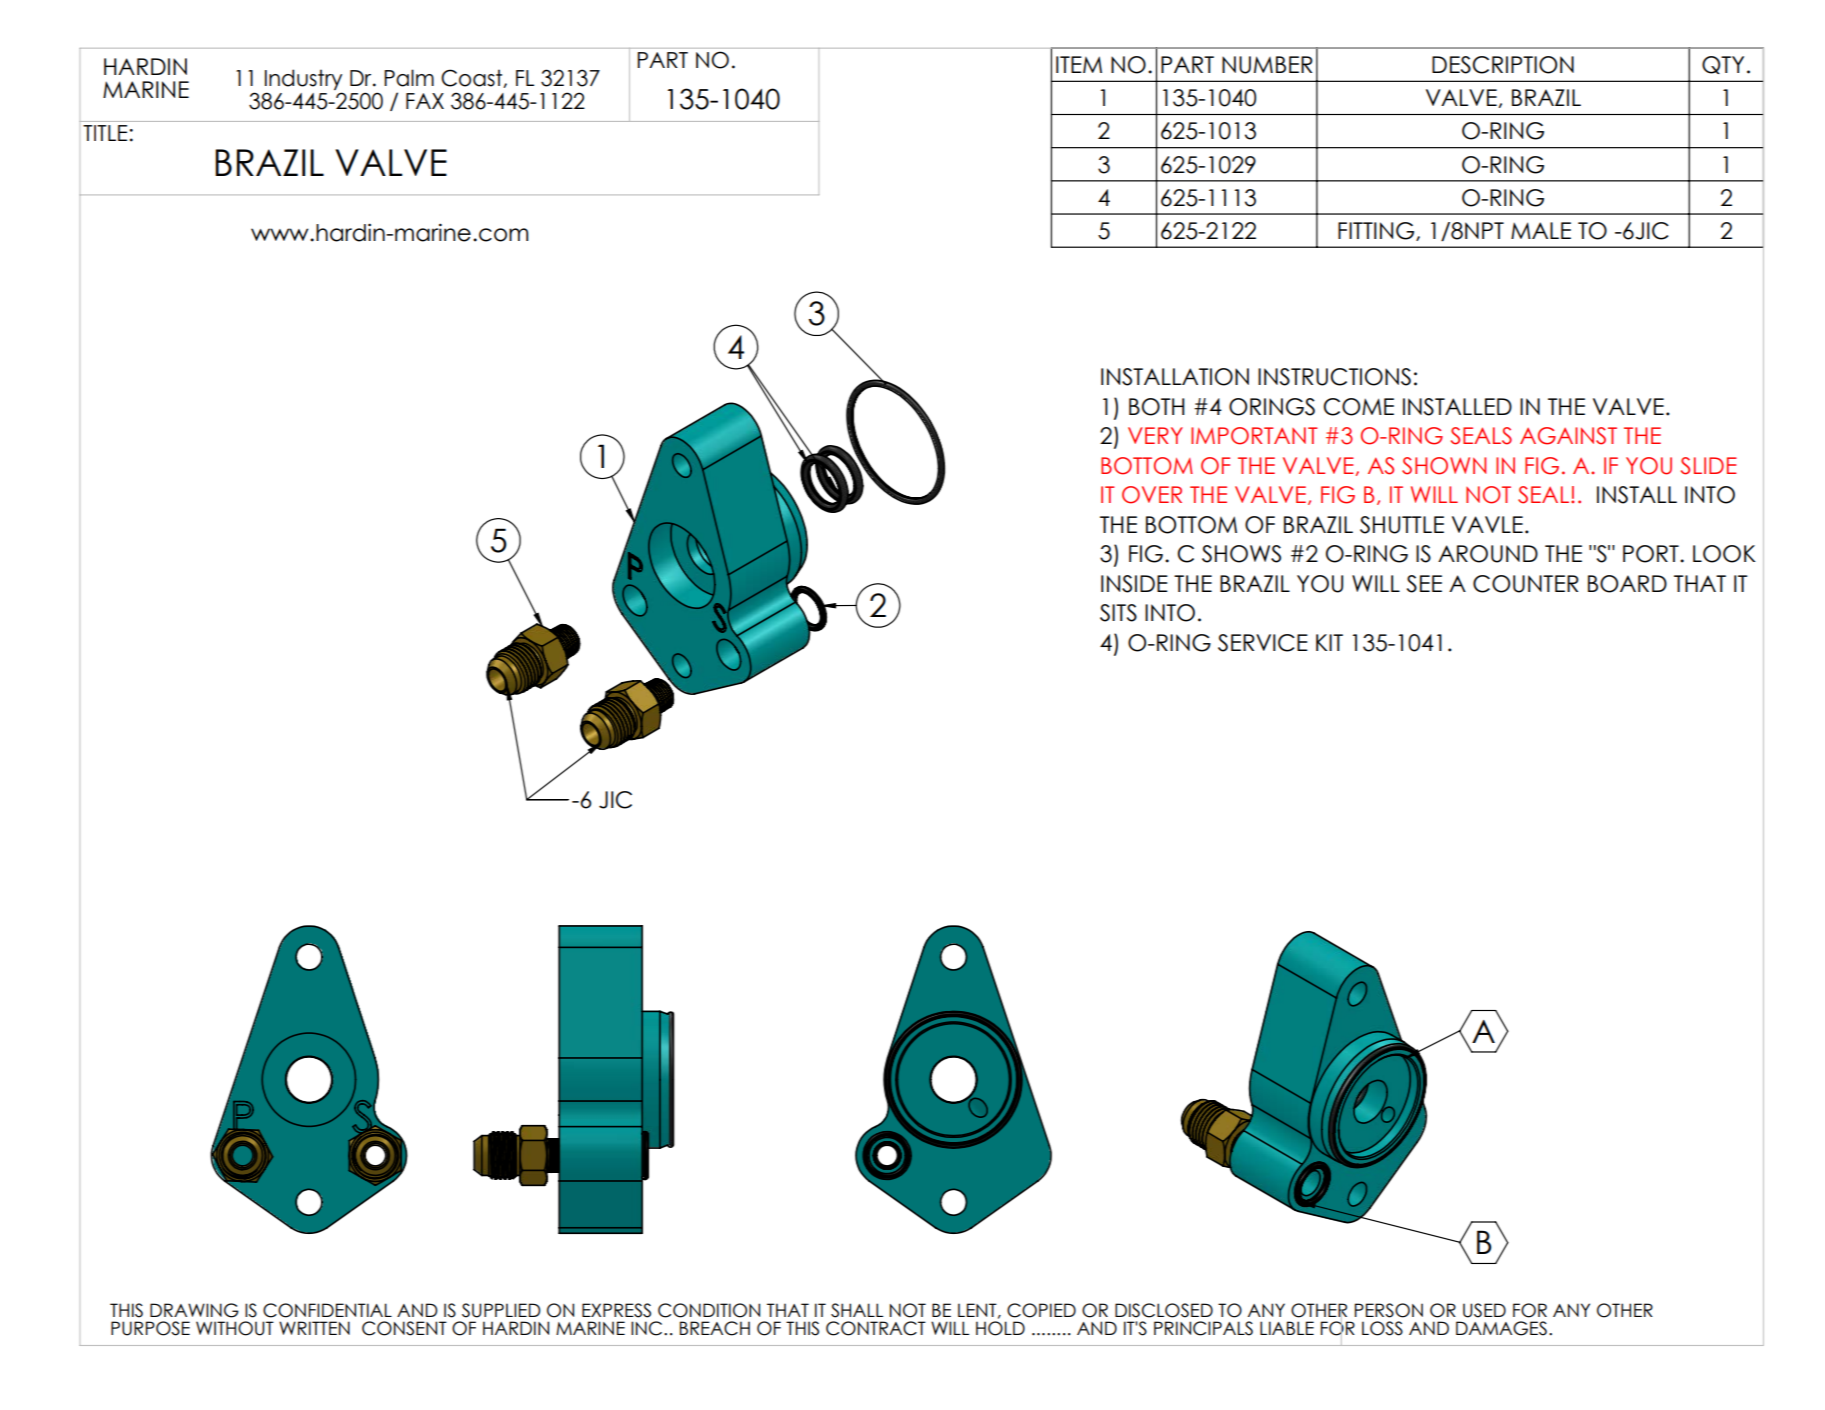 Image resolution: width=1825 pixels, height=1410 pixels. What do you see at coordinates (1627, 584) in the document?
I see `BOARD` at bounding box center [1627, 584].
